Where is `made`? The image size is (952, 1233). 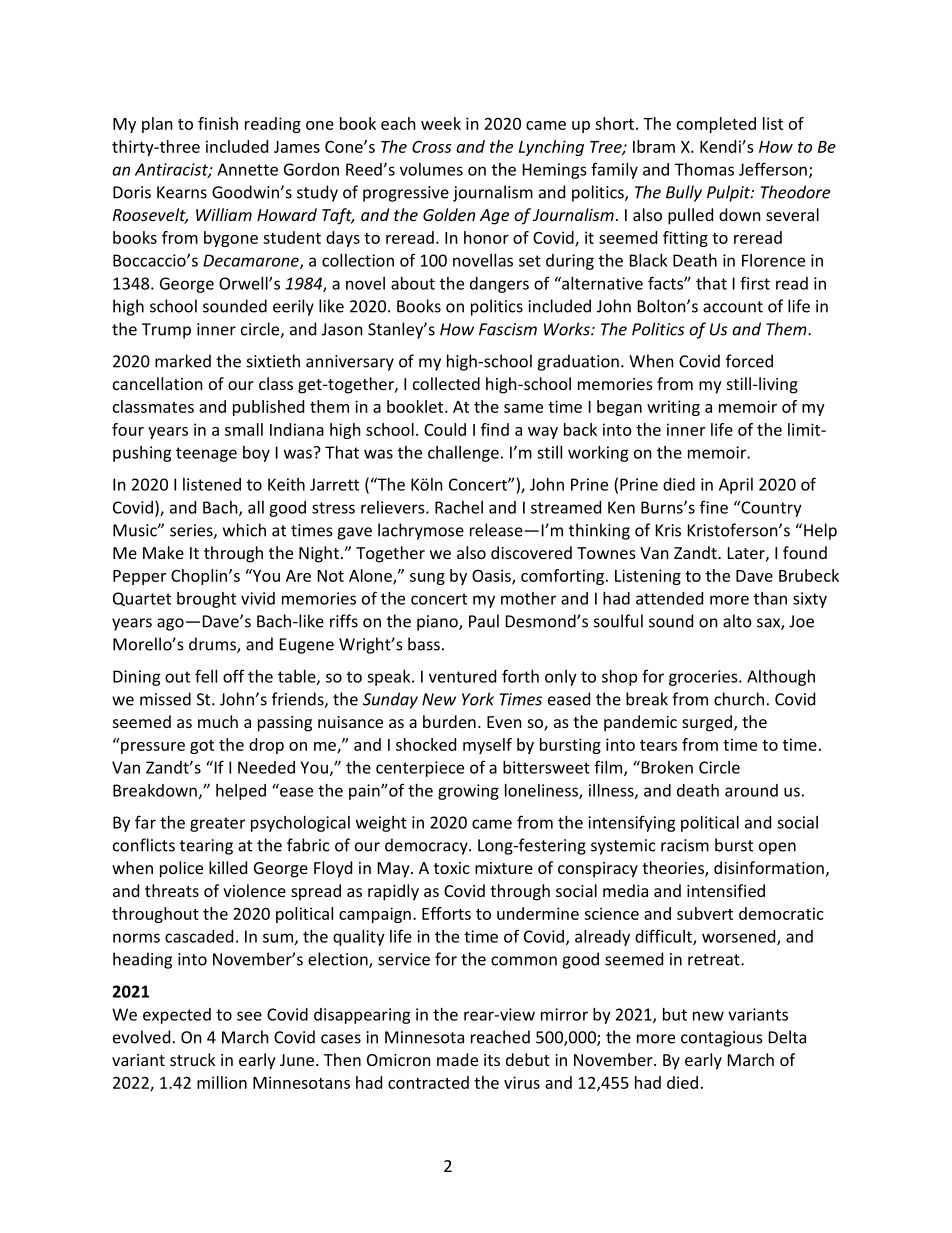
made is located at coordinates (457, 1059).
